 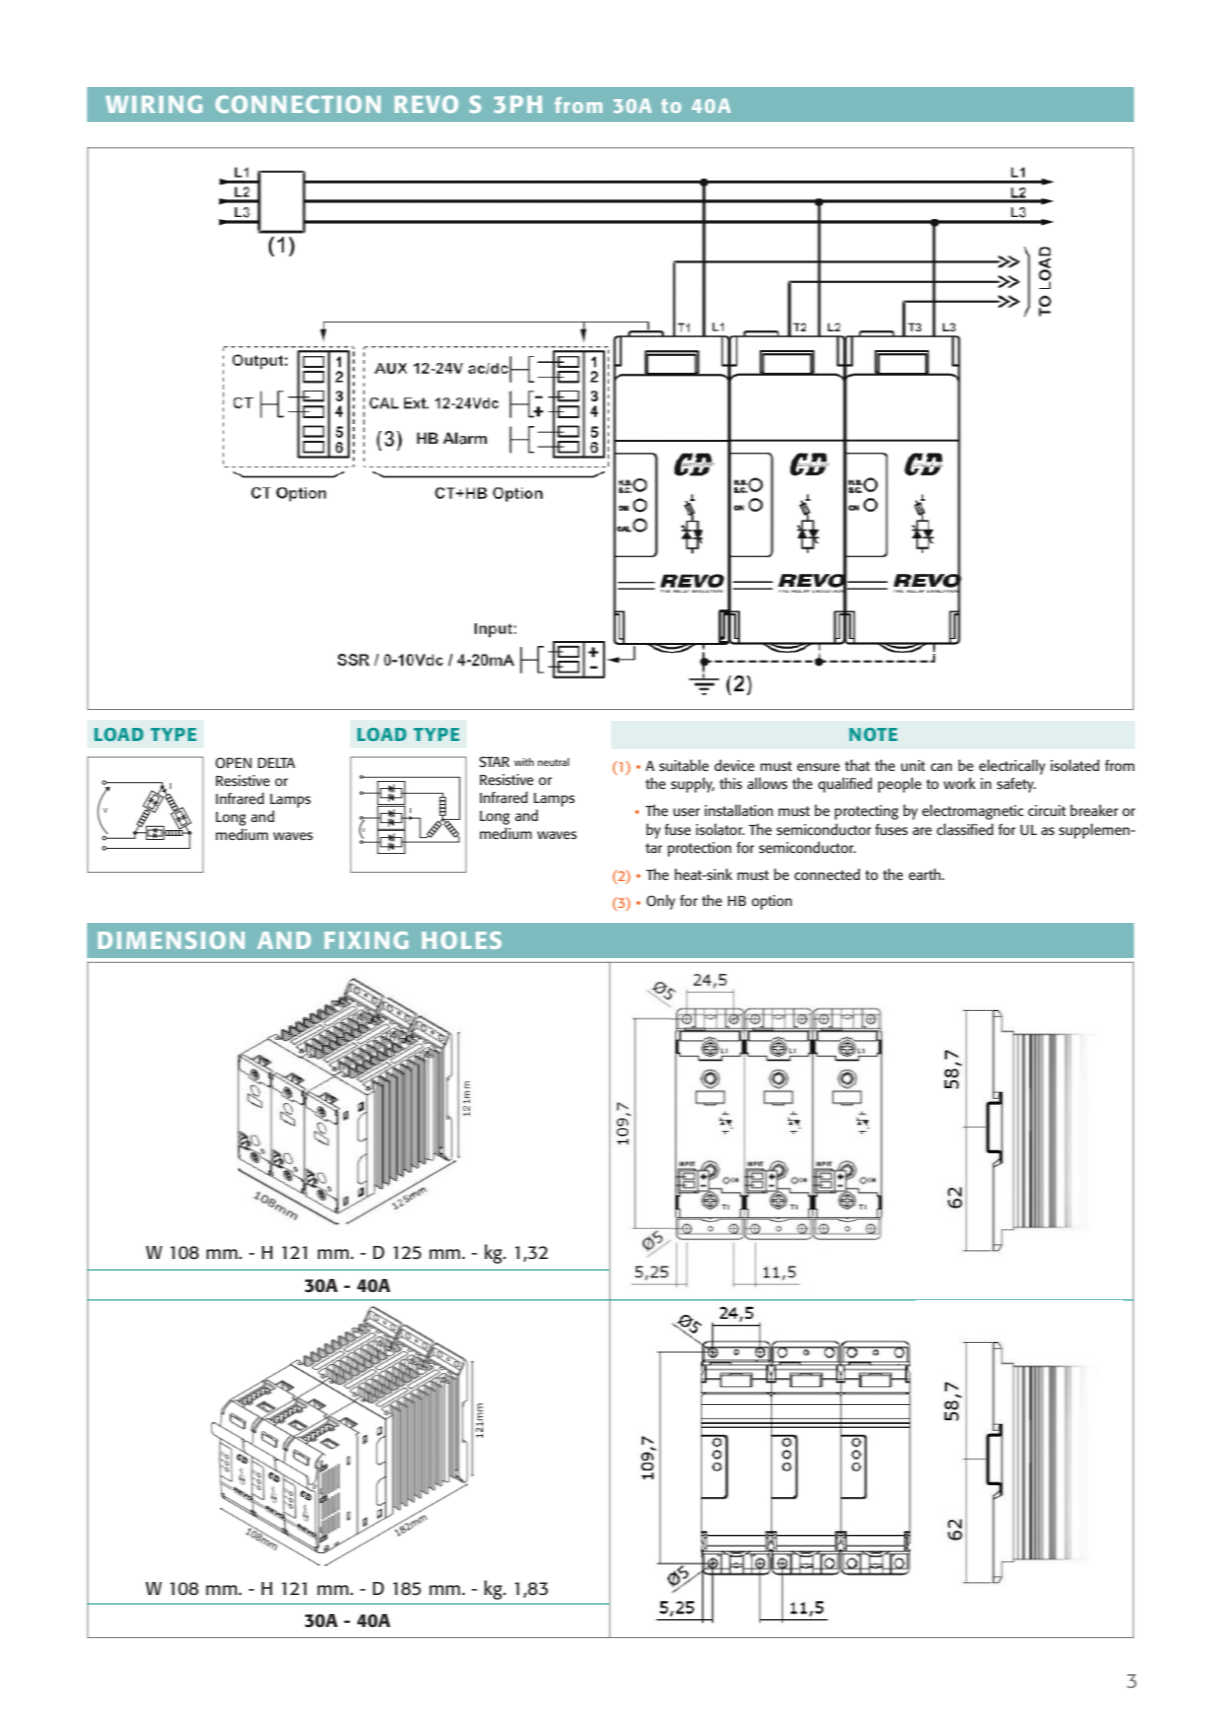 What do you see at coordinates (1012, 767) in the screenshot?
I see `electrically` at bounding box center [1012, 767].
